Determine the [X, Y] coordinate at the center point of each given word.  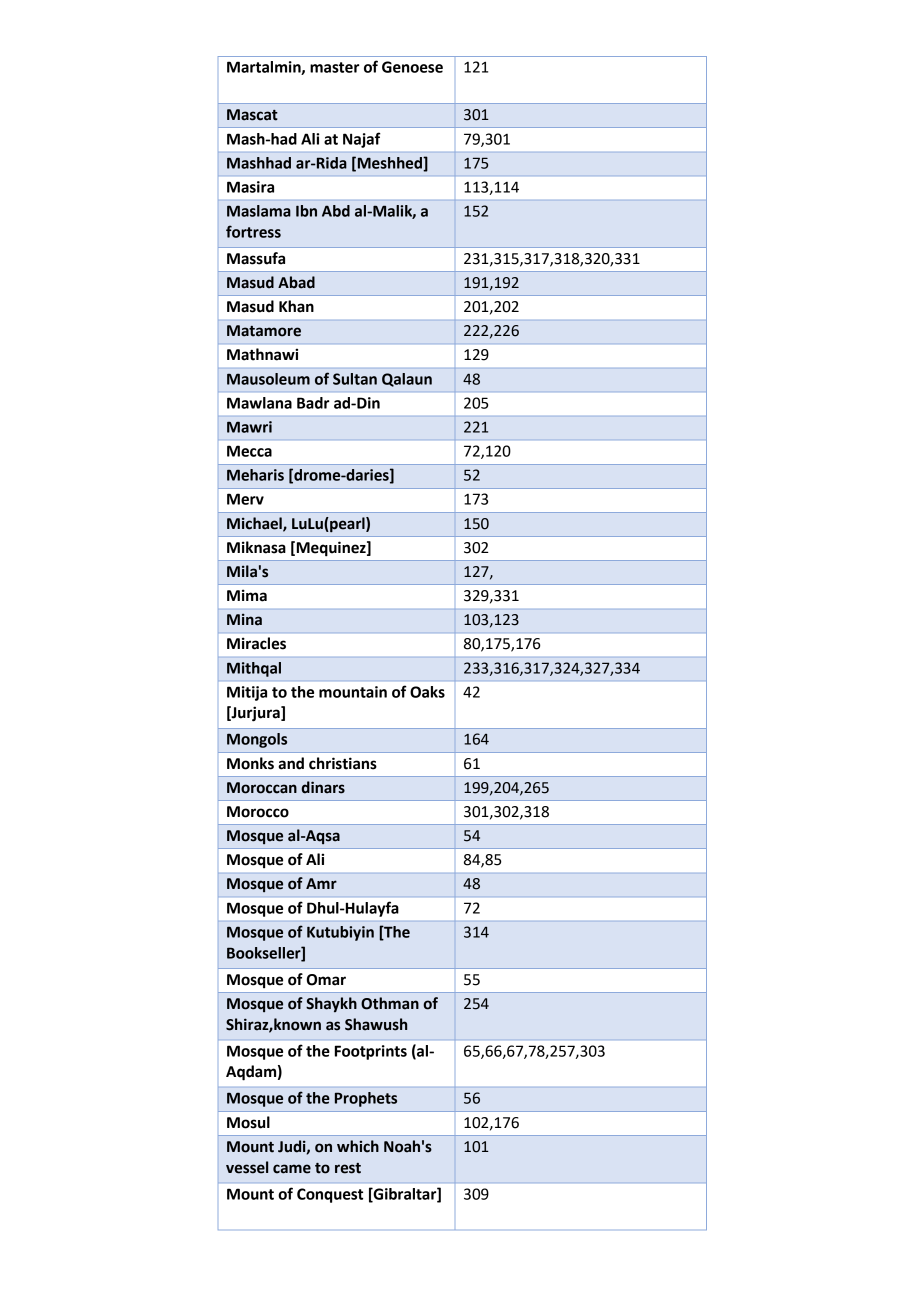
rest [348, 1168]
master [335, 67]
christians [343, 763]
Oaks [427, 692]
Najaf [362, 140]
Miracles [256, 643]
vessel [247, 1167]
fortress [253, 231]
